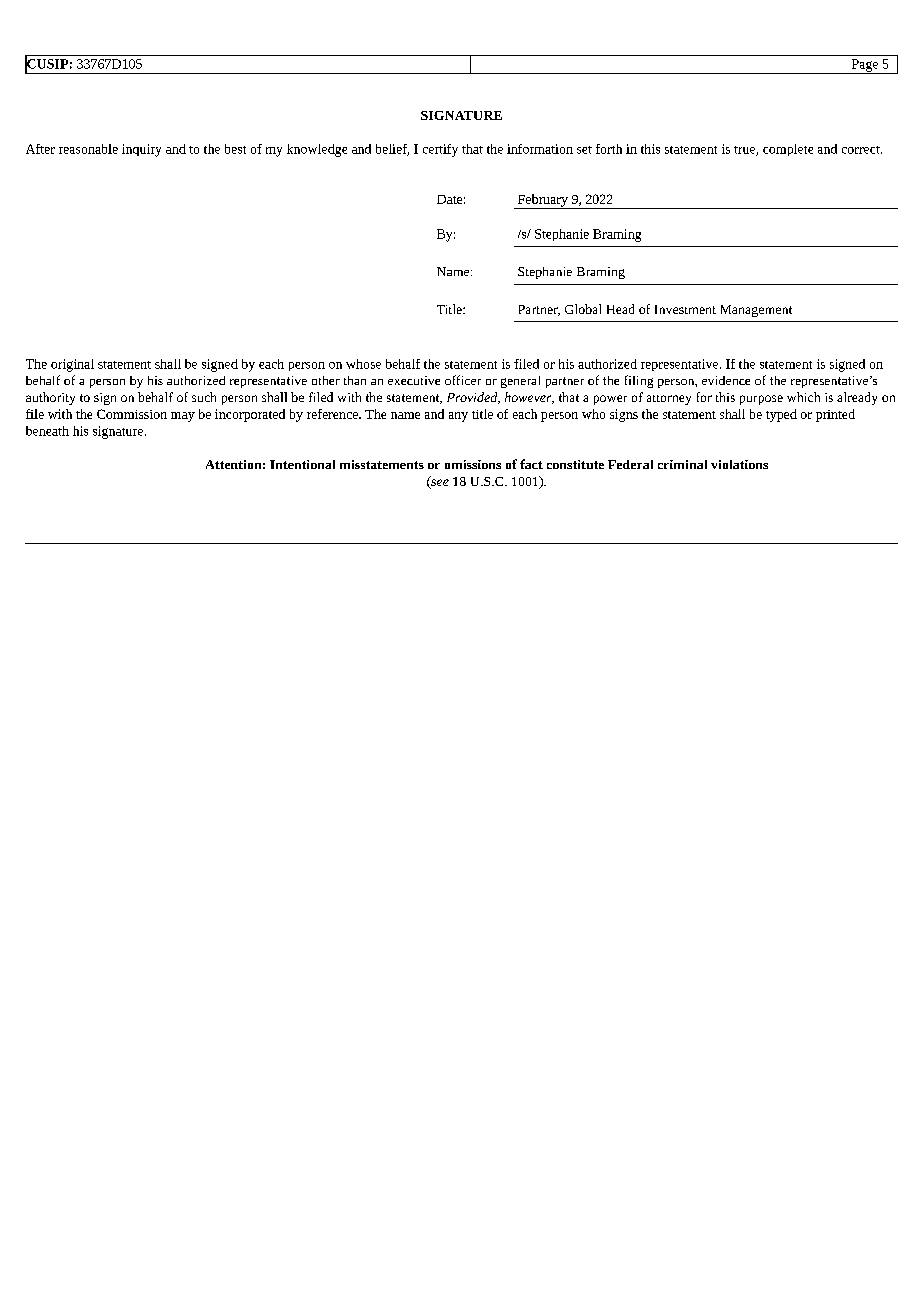 The image size is (924, 1308). I want to click on complete, so click(788, 150).
